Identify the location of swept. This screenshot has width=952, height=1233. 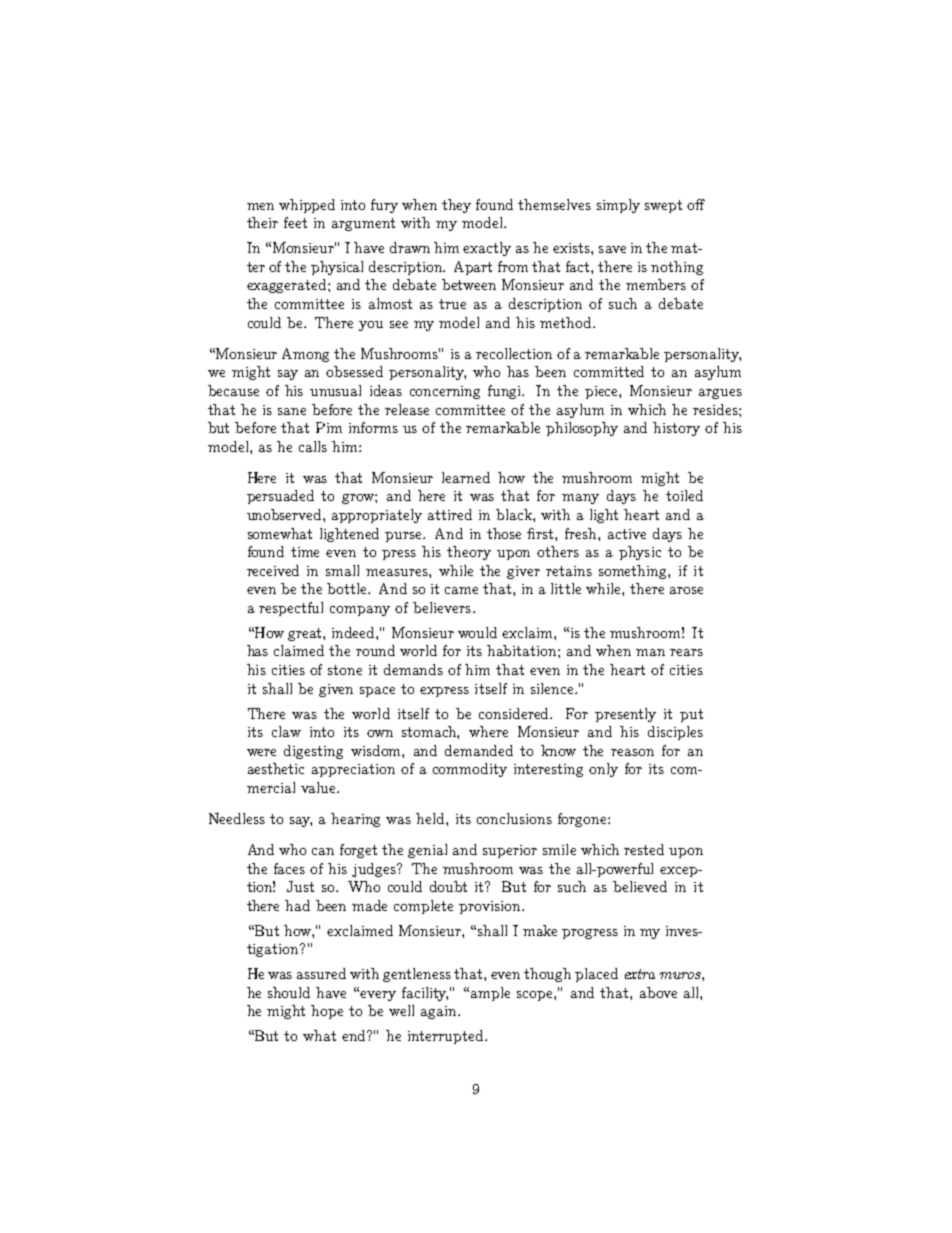
(663, 206).
